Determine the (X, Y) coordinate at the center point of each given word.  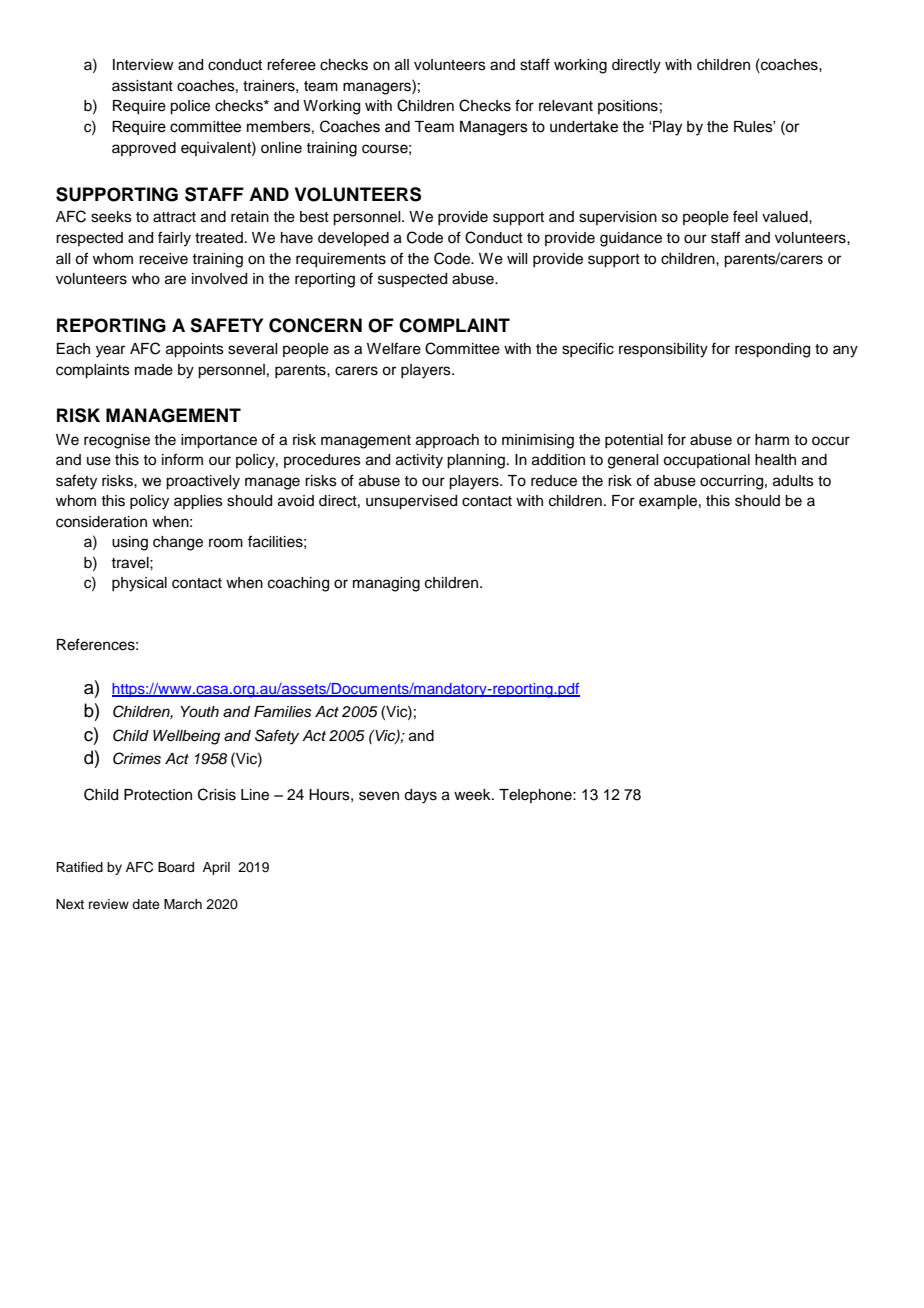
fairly (174, 239)
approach (447, 441)
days (420, 796)
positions (628, 107)
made (154, 370)
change (178, 543)
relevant (566, 106)
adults (793, 481)
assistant (142, 86)
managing (386, 584)
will (517, 258)
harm (772, 440)
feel (745, 216)
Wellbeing (186, 737)
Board (176, 867)
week (473, 795)
